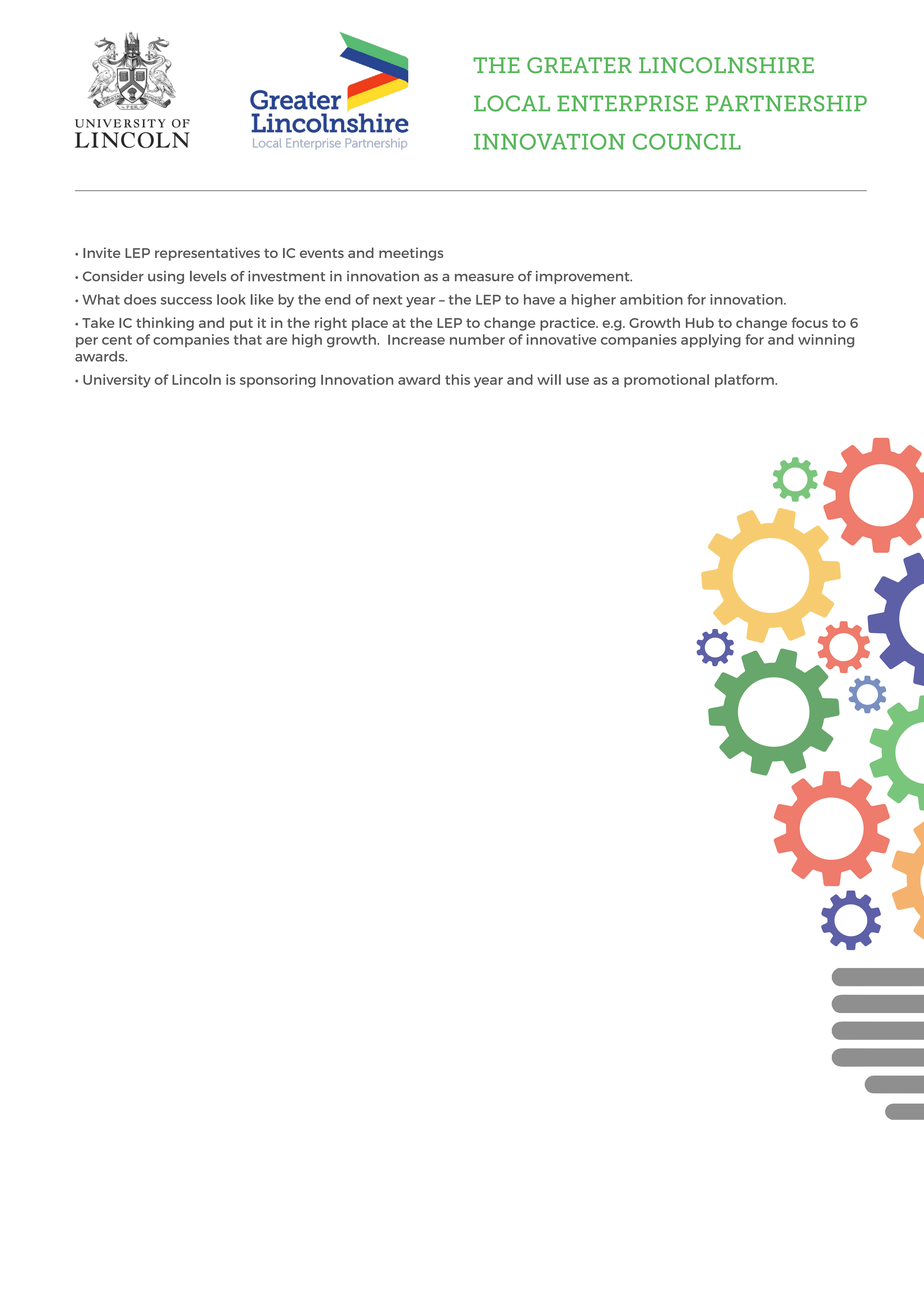  I want to click on measure, so click(484, 278).
